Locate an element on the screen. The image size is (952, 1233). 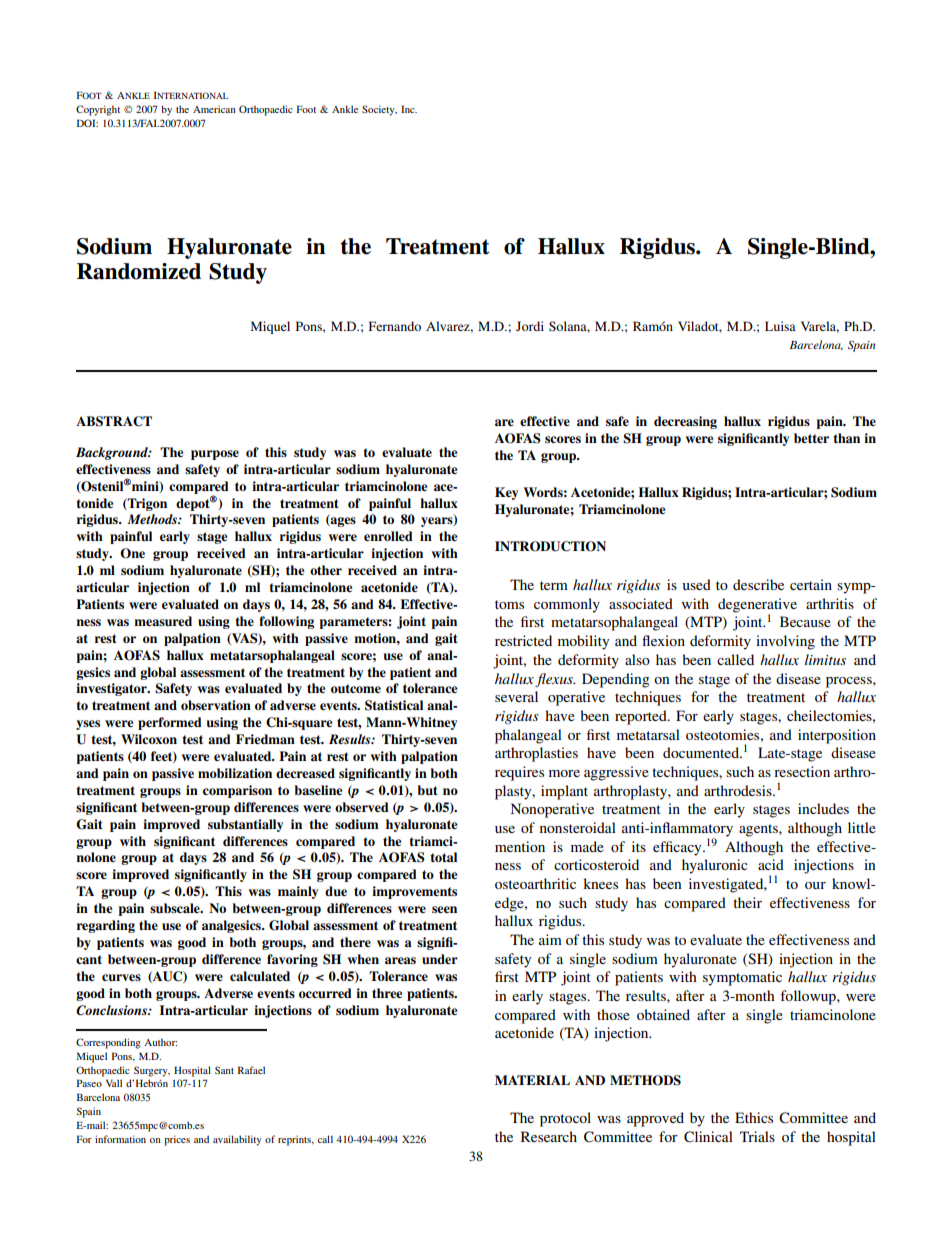
Ethics is located at coordinates (754, 1117).
